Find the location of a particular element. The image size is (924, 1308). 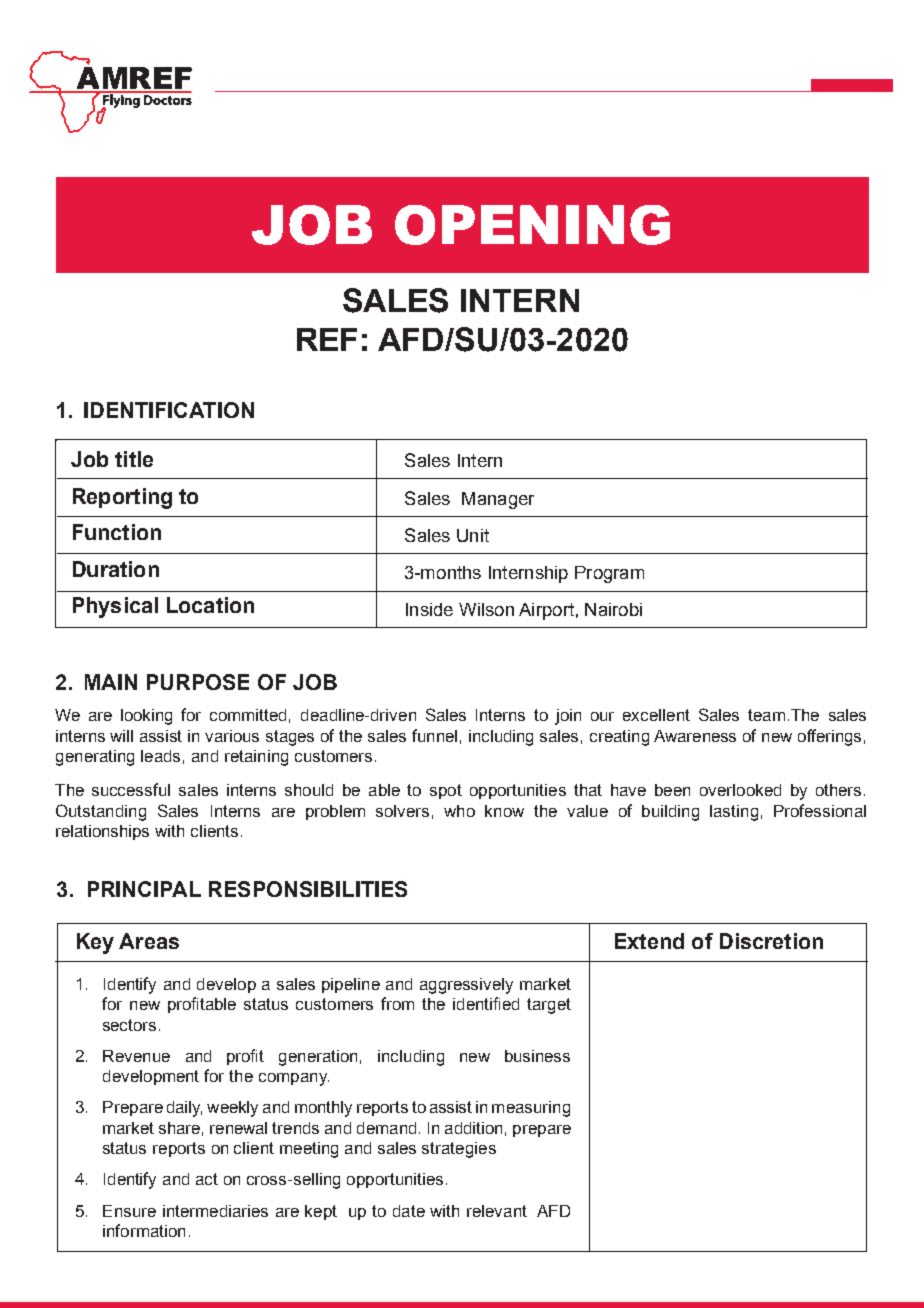

Areas is located at coordinates (149, 941).
